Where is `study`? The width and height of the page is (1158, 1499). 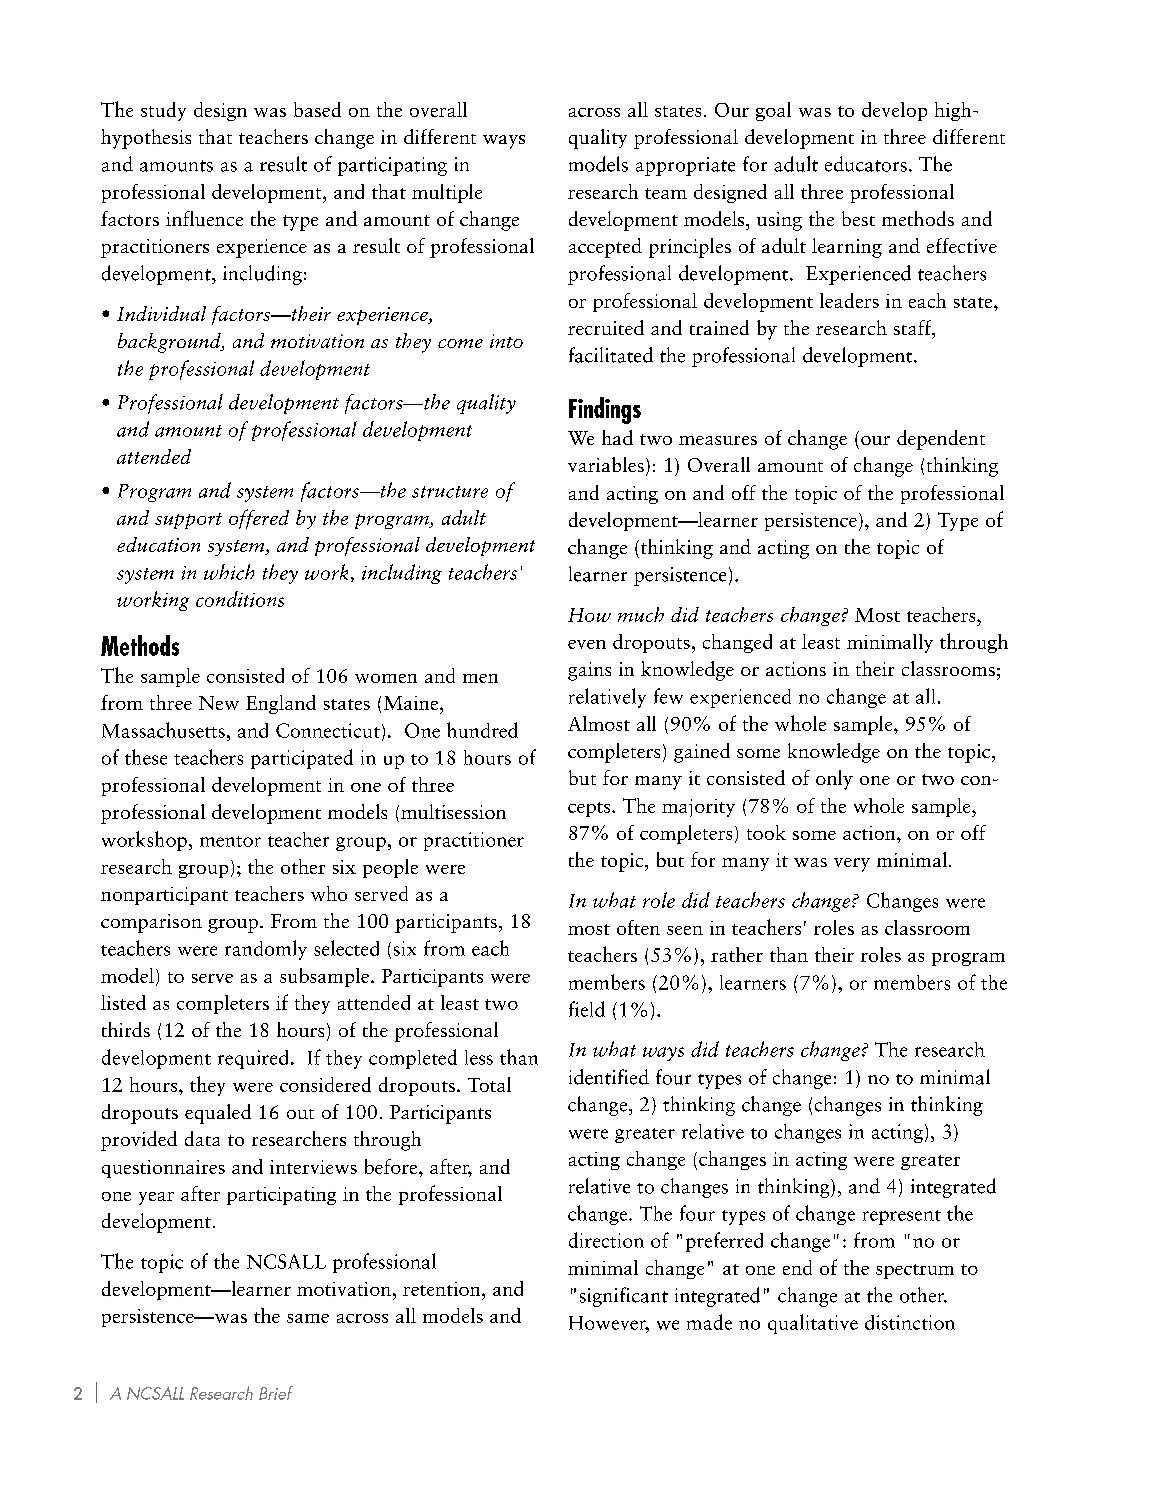
study is located at coordinates (163, 111).
